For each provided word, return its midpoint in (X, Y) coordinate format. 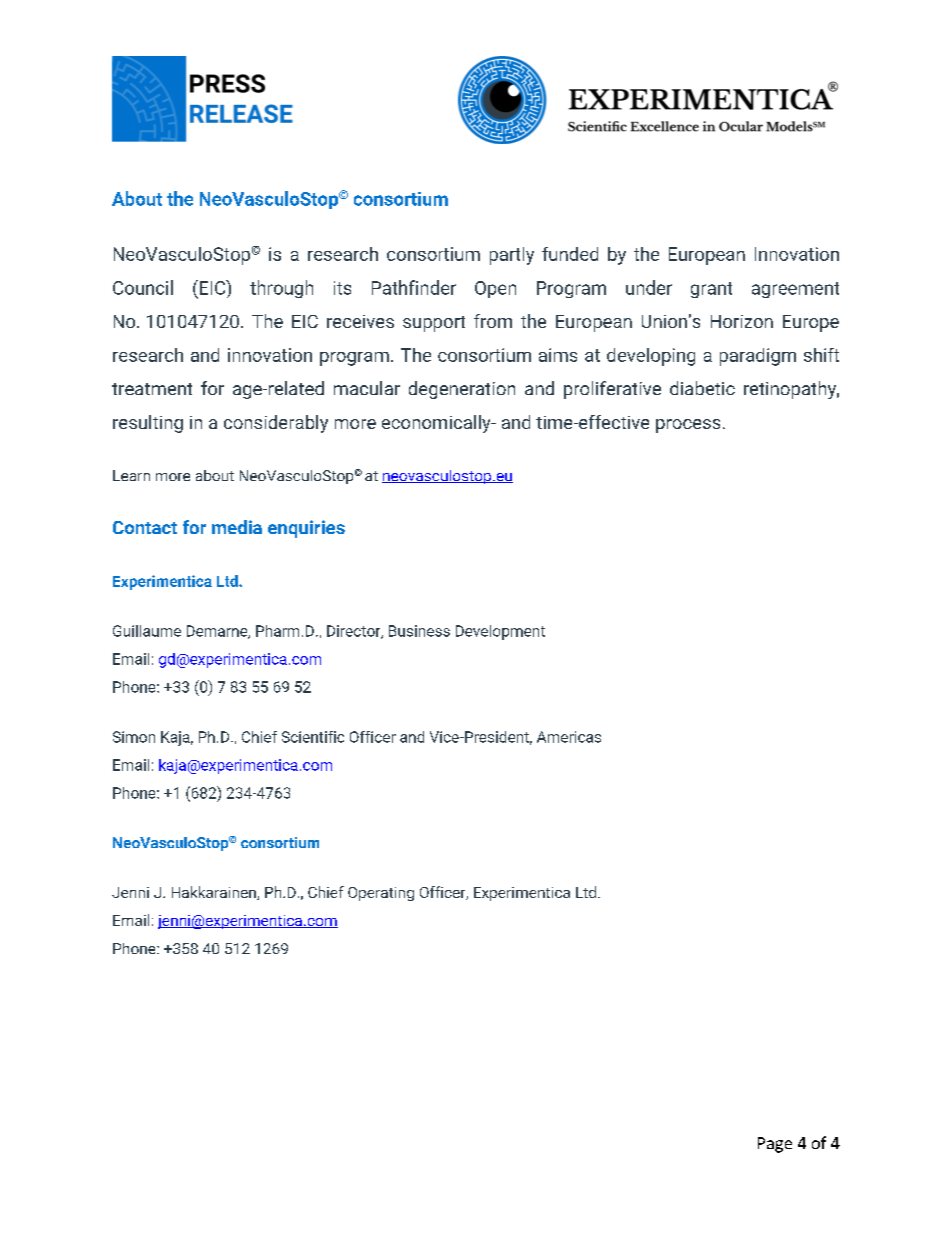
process (688, 426)
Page (775, 1145)
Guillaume (147, 631)
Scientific (313, 737)
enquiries (306, 529)
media (237, 527)
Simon (134, 737)
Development (500, 632)
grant (711, 290)
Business (419, 631)
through (281, 289)
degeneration (462, 390)
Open (495, 289)
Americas (569, 737)
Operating (381, 894)
